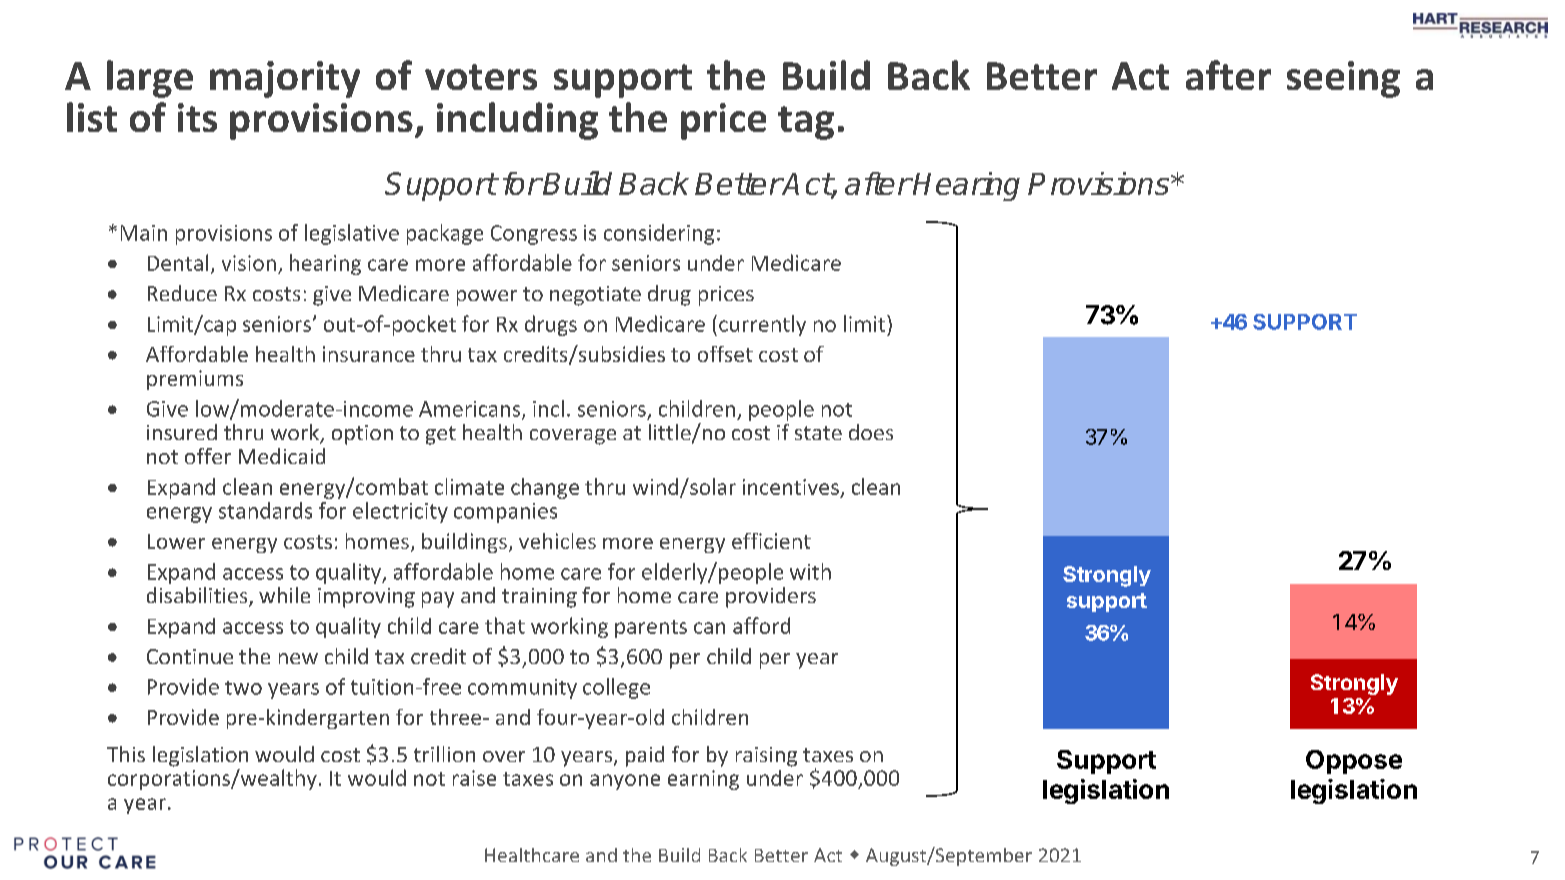 This screenshot has height=880, width=1565. I want to click on efficient, so click(771, 541).
